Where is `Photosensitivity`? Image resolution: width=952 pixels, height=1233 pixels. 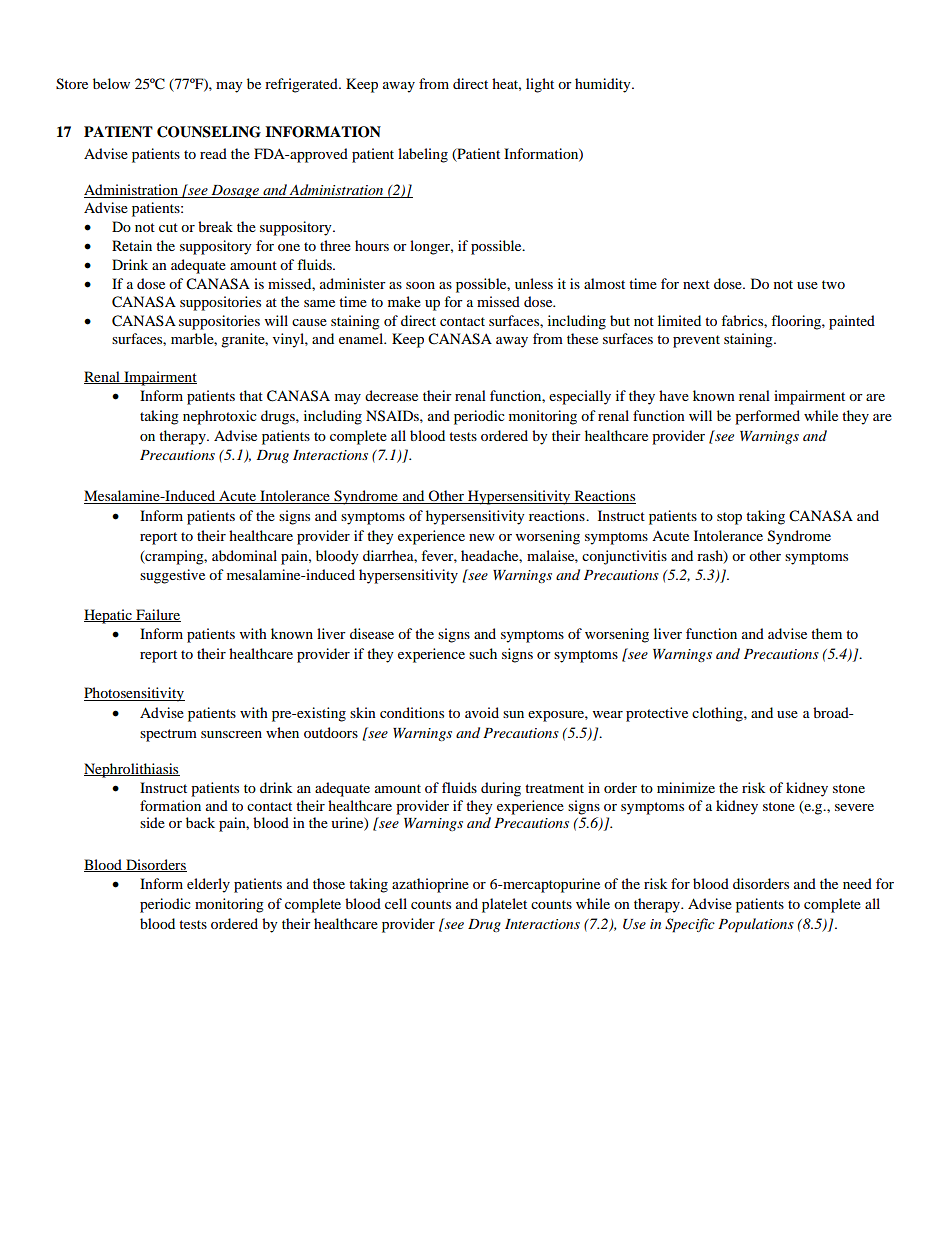 Photosensitivity is located at coordinates (134, 694).
